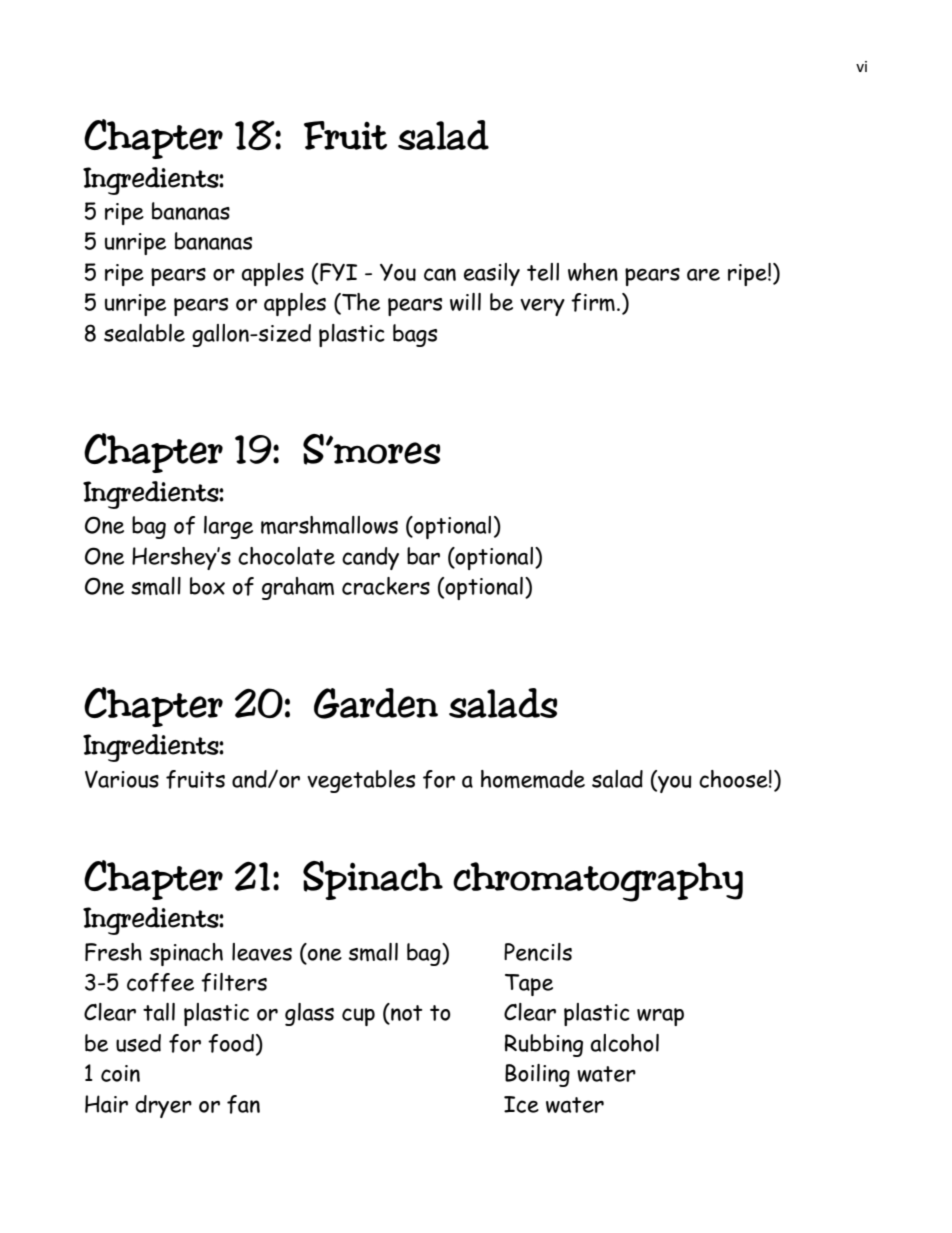 The width and height of the image is (952, 1233). Describe the element at coordinates (423, 556) in the image. I see `bar` at that location.
